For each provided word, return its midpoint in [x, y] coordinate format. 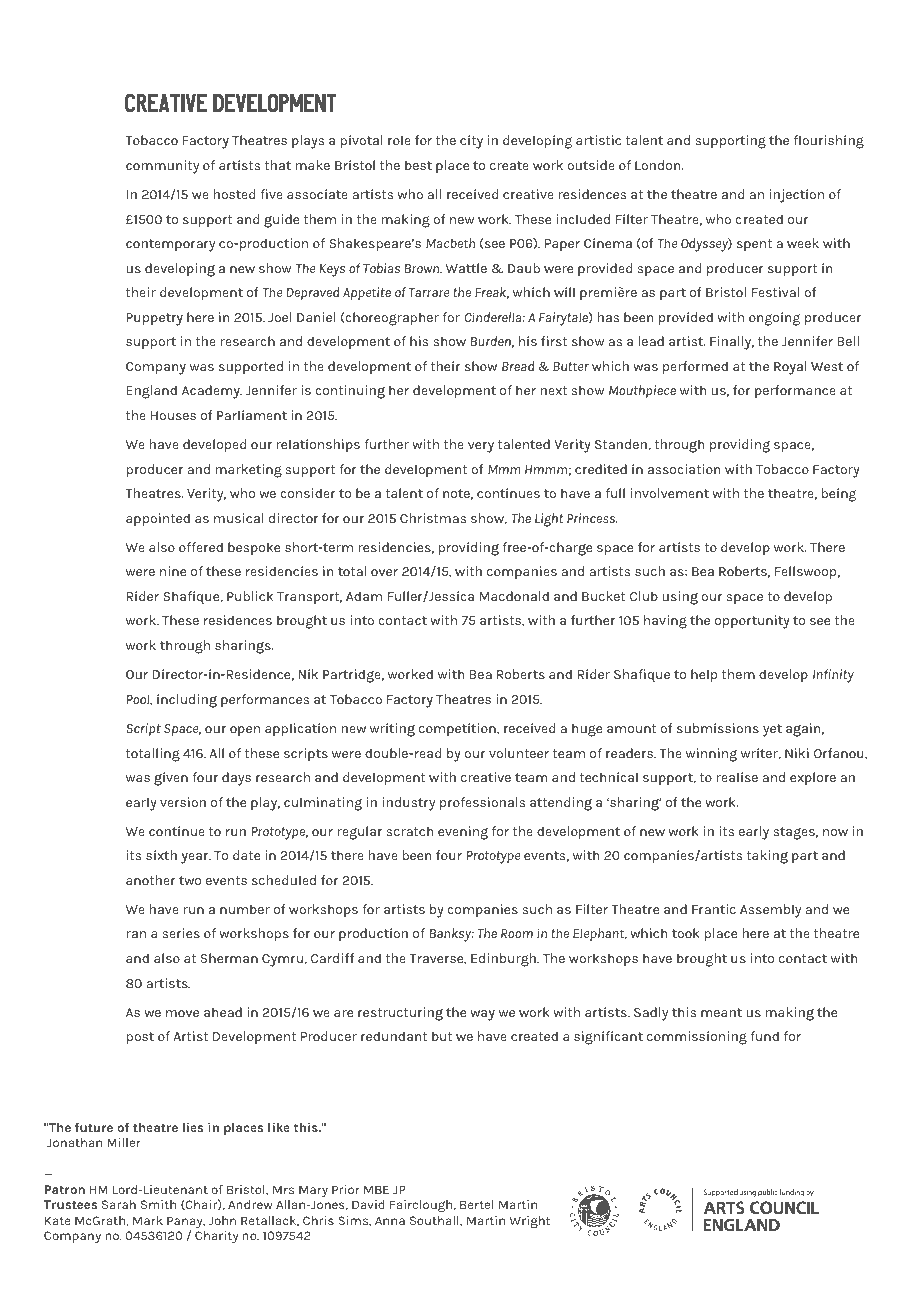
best [418, 165]
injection [797, 196]
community [162, 167]
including [187, 701]
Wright [529, 1222]
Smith [158, 1204]
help [704, 676]
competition [458, 730]
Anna [390, 1220]
